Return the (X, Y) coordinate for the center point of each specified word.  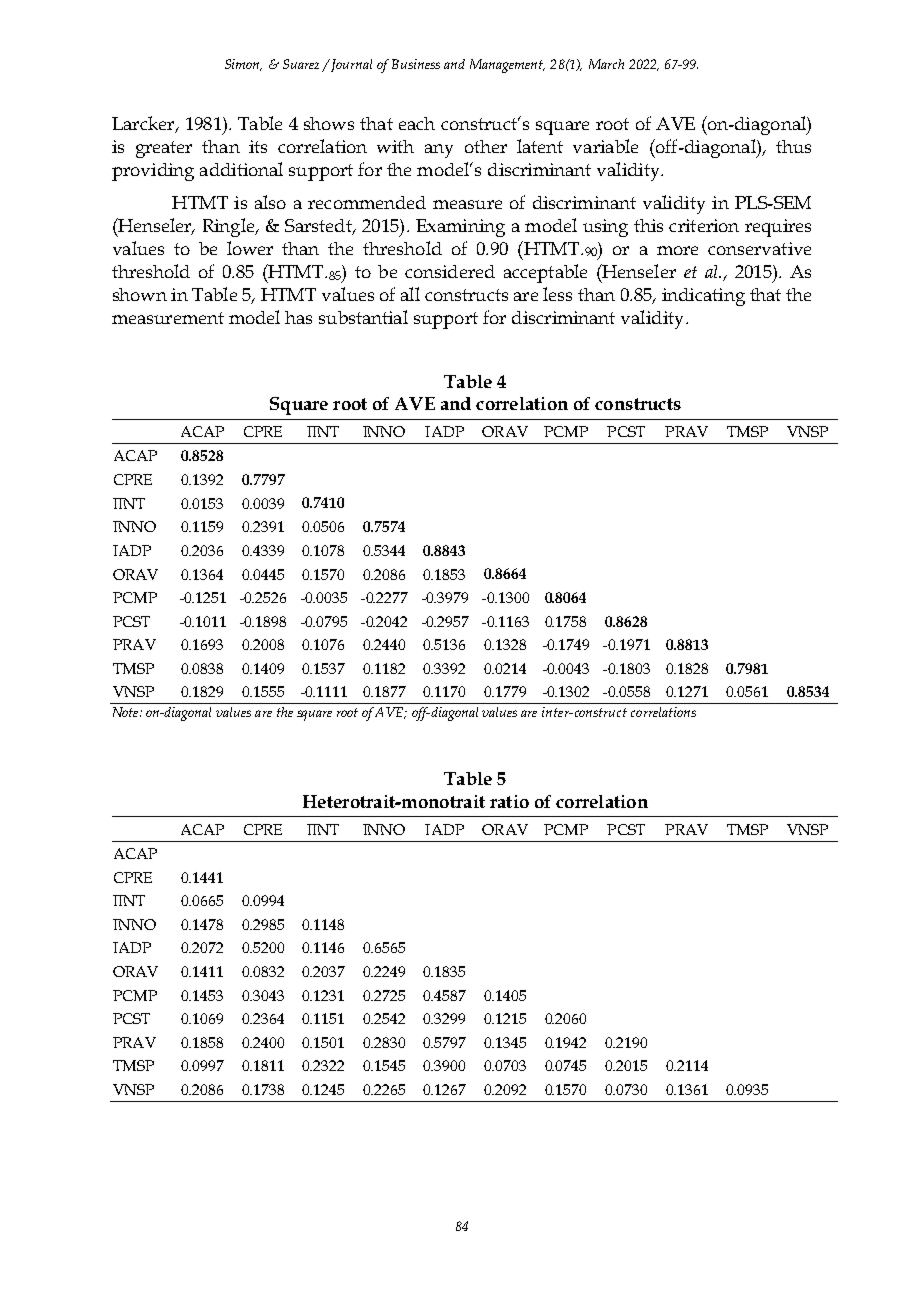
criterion (704, 225)
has (298, 317)
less (557, 294)
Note (127, 712)
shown (140, 294)
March (606, 64)
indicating (703, 297)
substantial (363, 317)
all (410, 294)
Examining (460, 228)
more (677, 250)
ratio (509, 801)
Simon (243, 65)
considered (450, 271)
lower (250, 248)
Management (507, 66)
